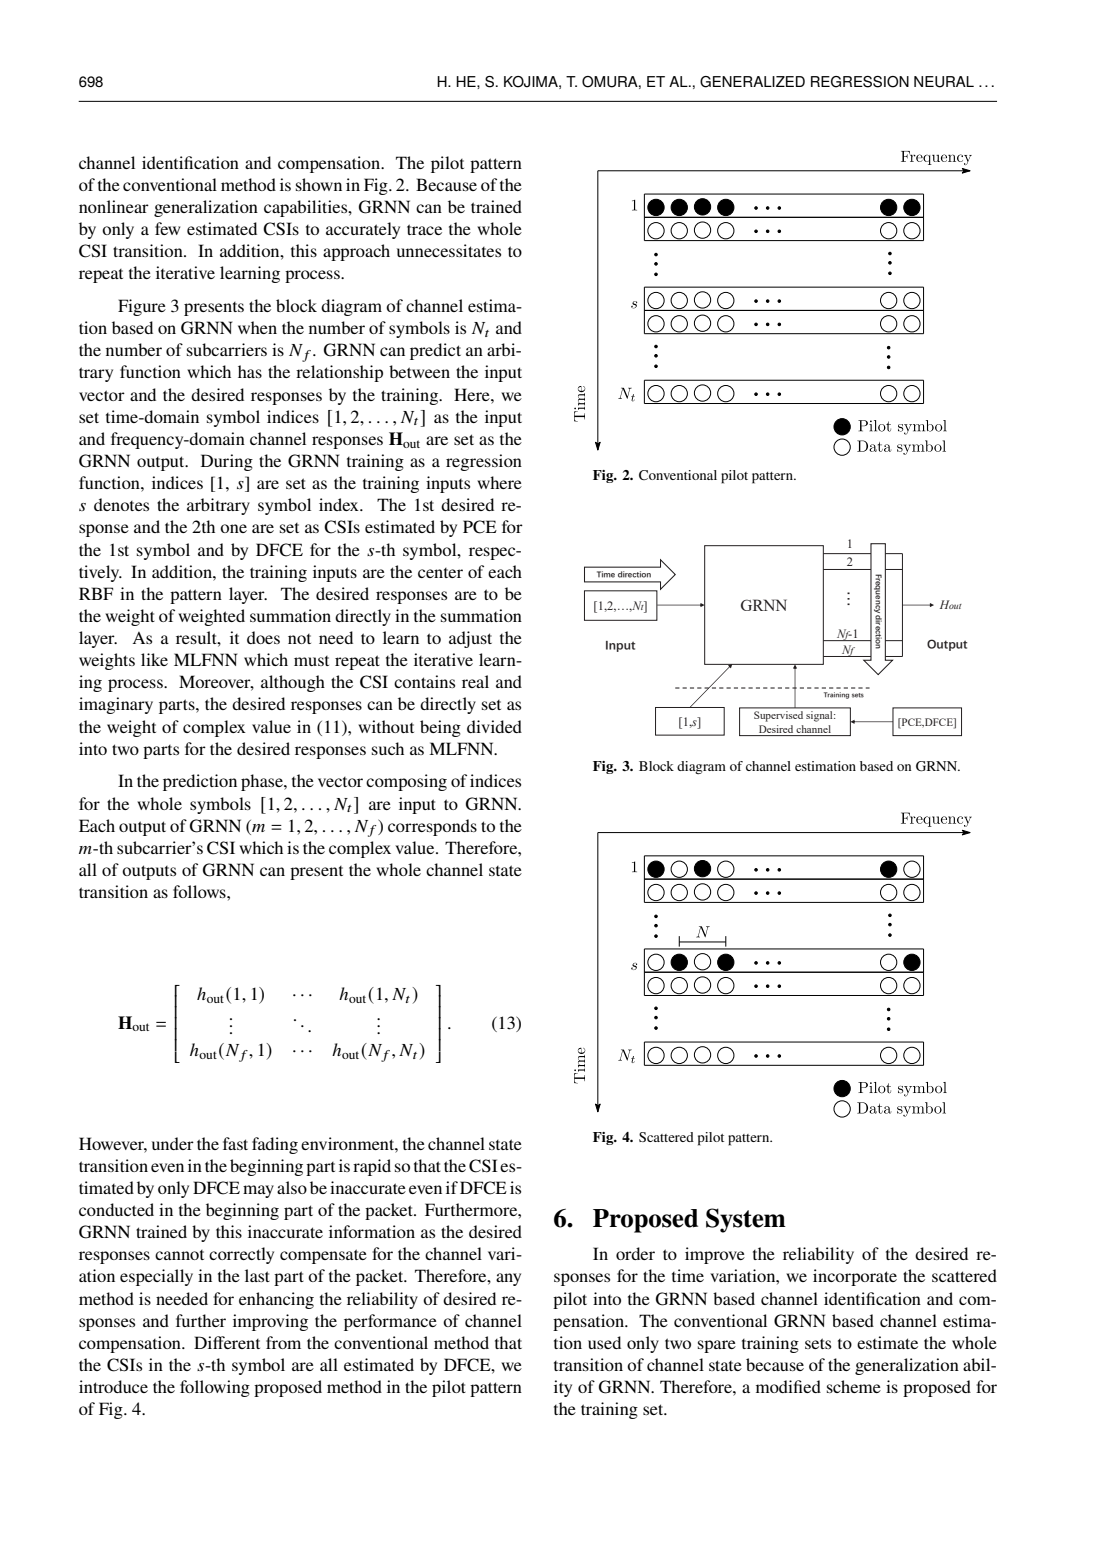 The width and height of the document is (1102, 1559). What do you see at coordinates (424, 229) in the document?
I see `trace` at bounding box center [424, 229].
